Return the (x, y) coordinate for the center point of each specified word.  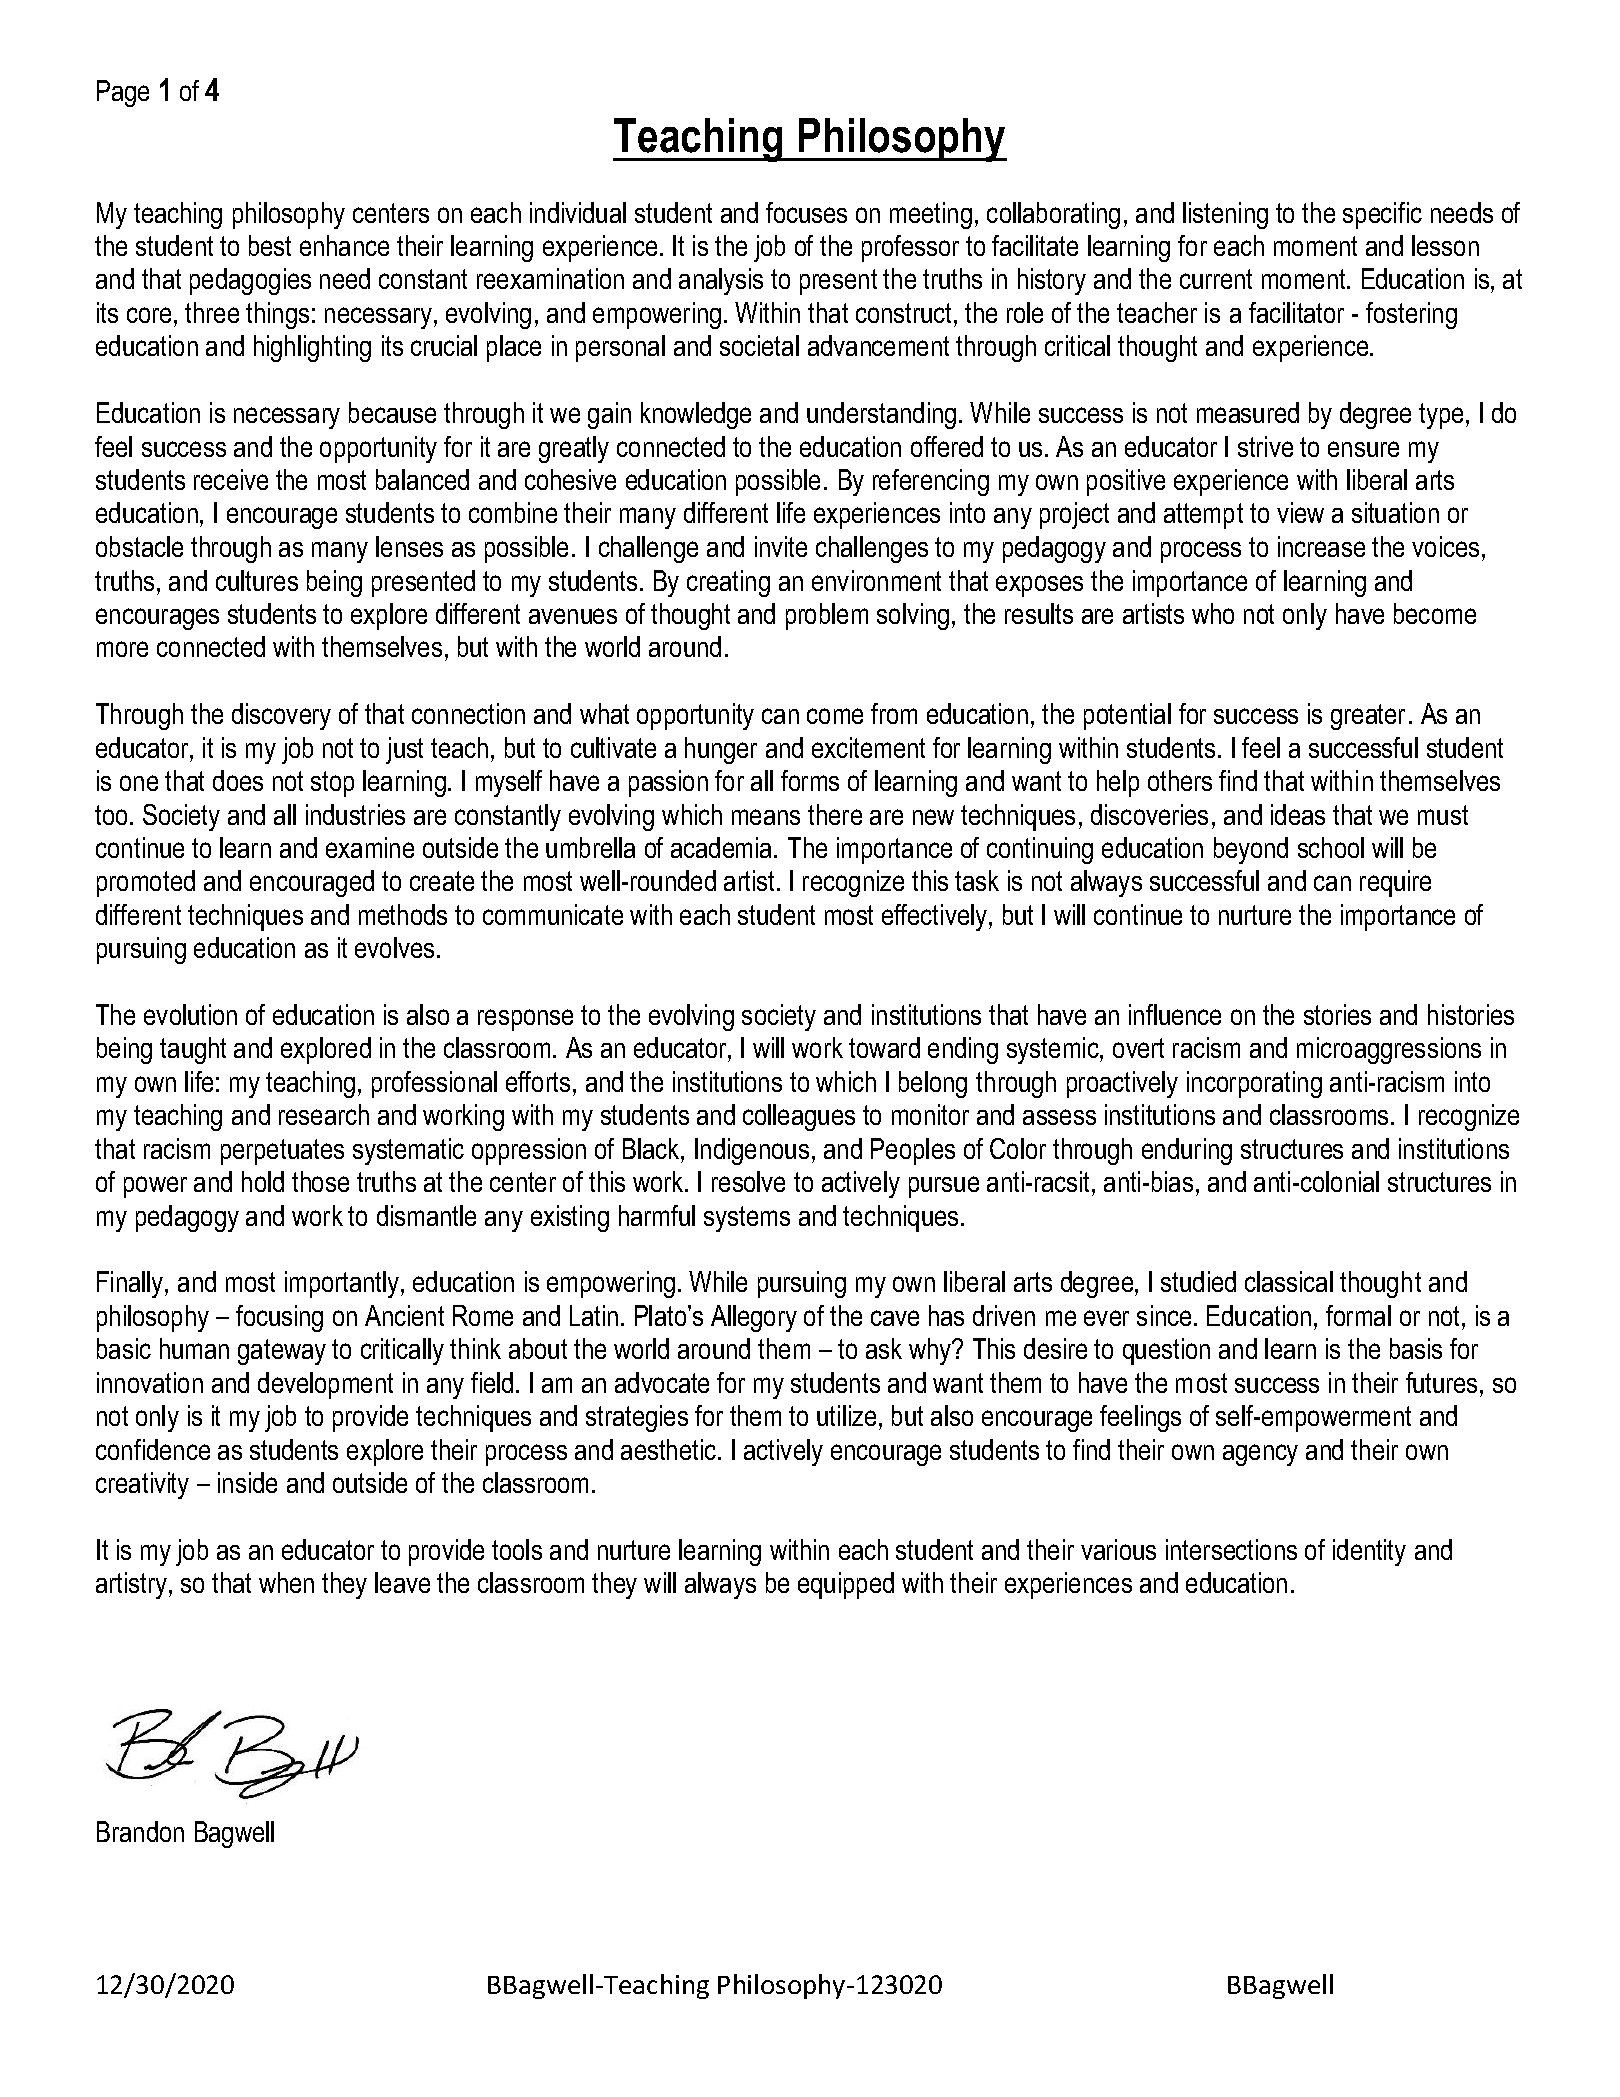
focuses (806, 212)
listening (1225, 215)
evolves (394, 947)
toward (884, 1047)
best (270, 245)
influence (1175, 1014)
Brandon (140, 1831)
